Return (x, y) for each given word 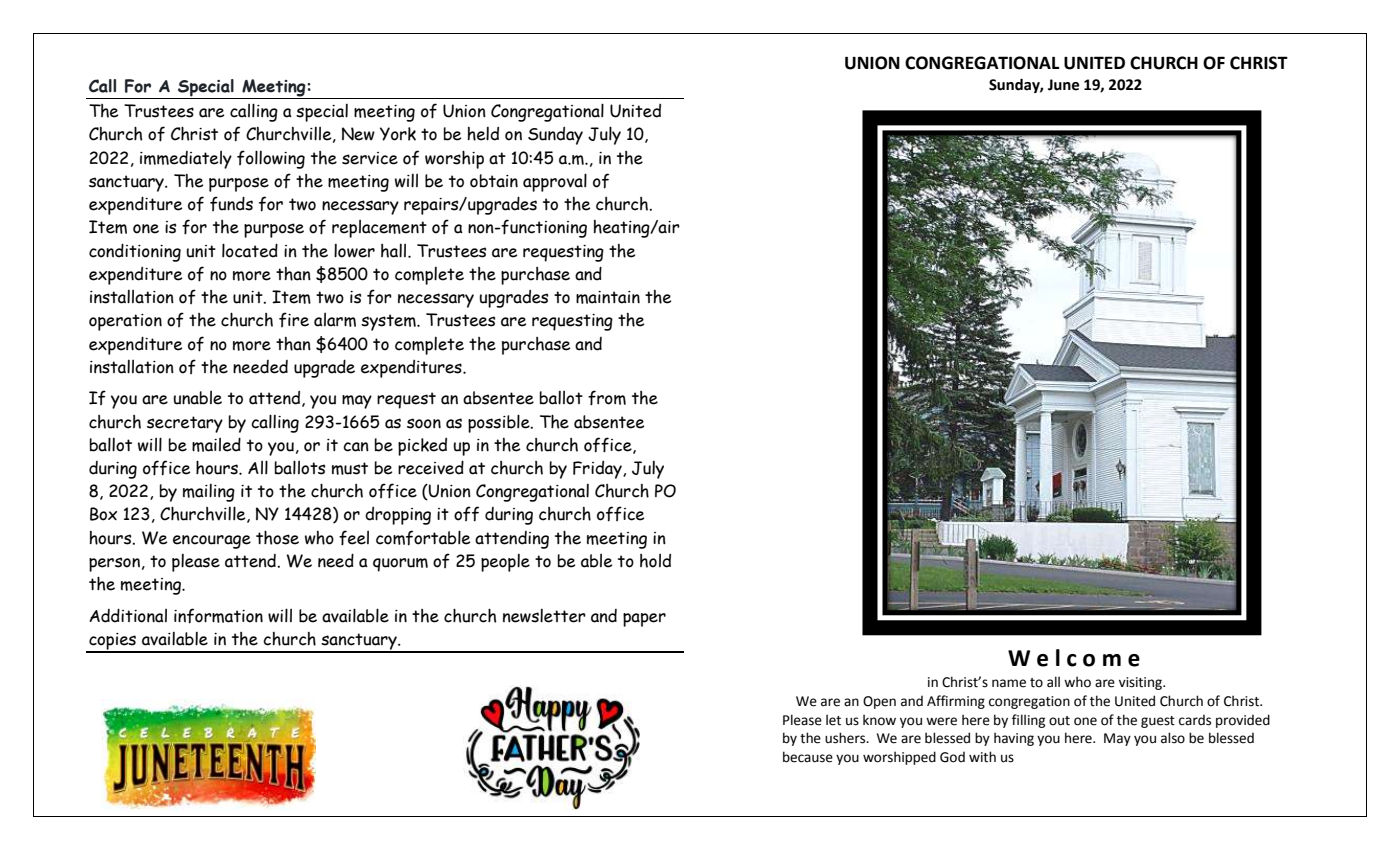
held (483, 134)
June (1063, 85)
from (607, 398)
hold (655, 561)
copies (113, 642)
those (277, 537)
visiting (1141, 683)
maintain (608, 297)
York (398, 134)
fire (294, 319)
